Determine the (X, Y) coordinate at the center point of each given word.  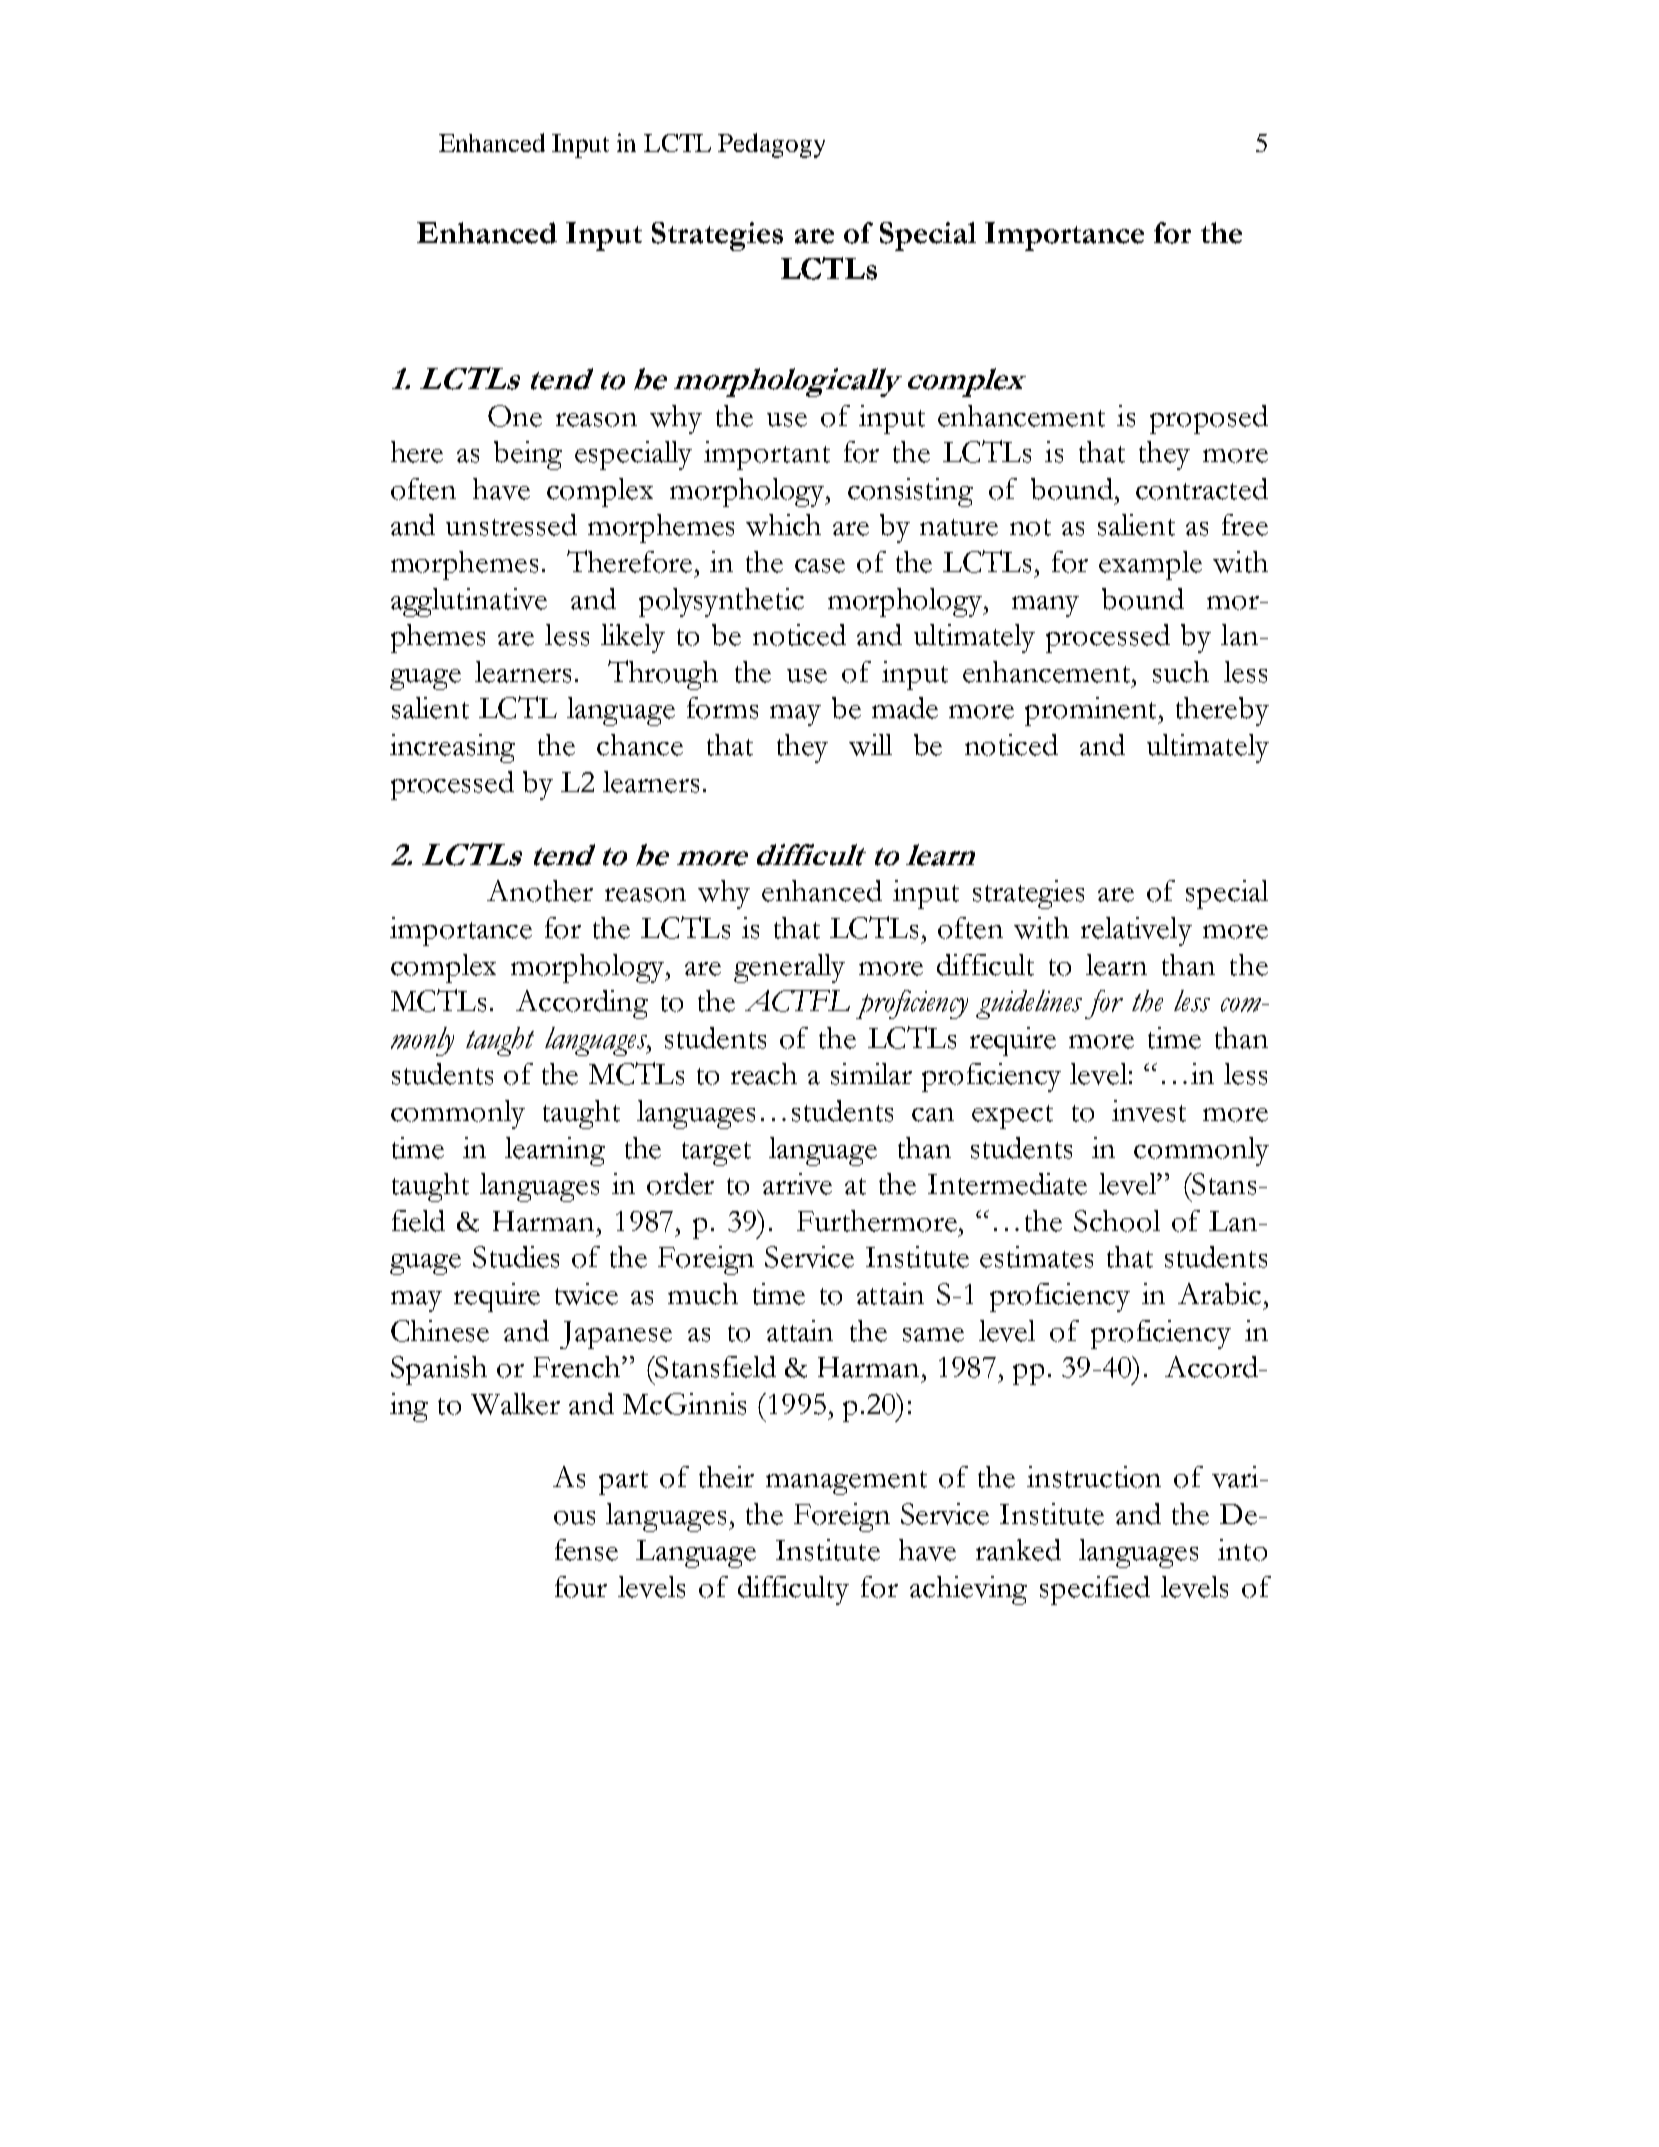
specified (1095, 1590)
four (581, 1587)
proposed (1209, 419)
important (767, 455)
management (846, 1483)
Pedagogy (771, 145)
